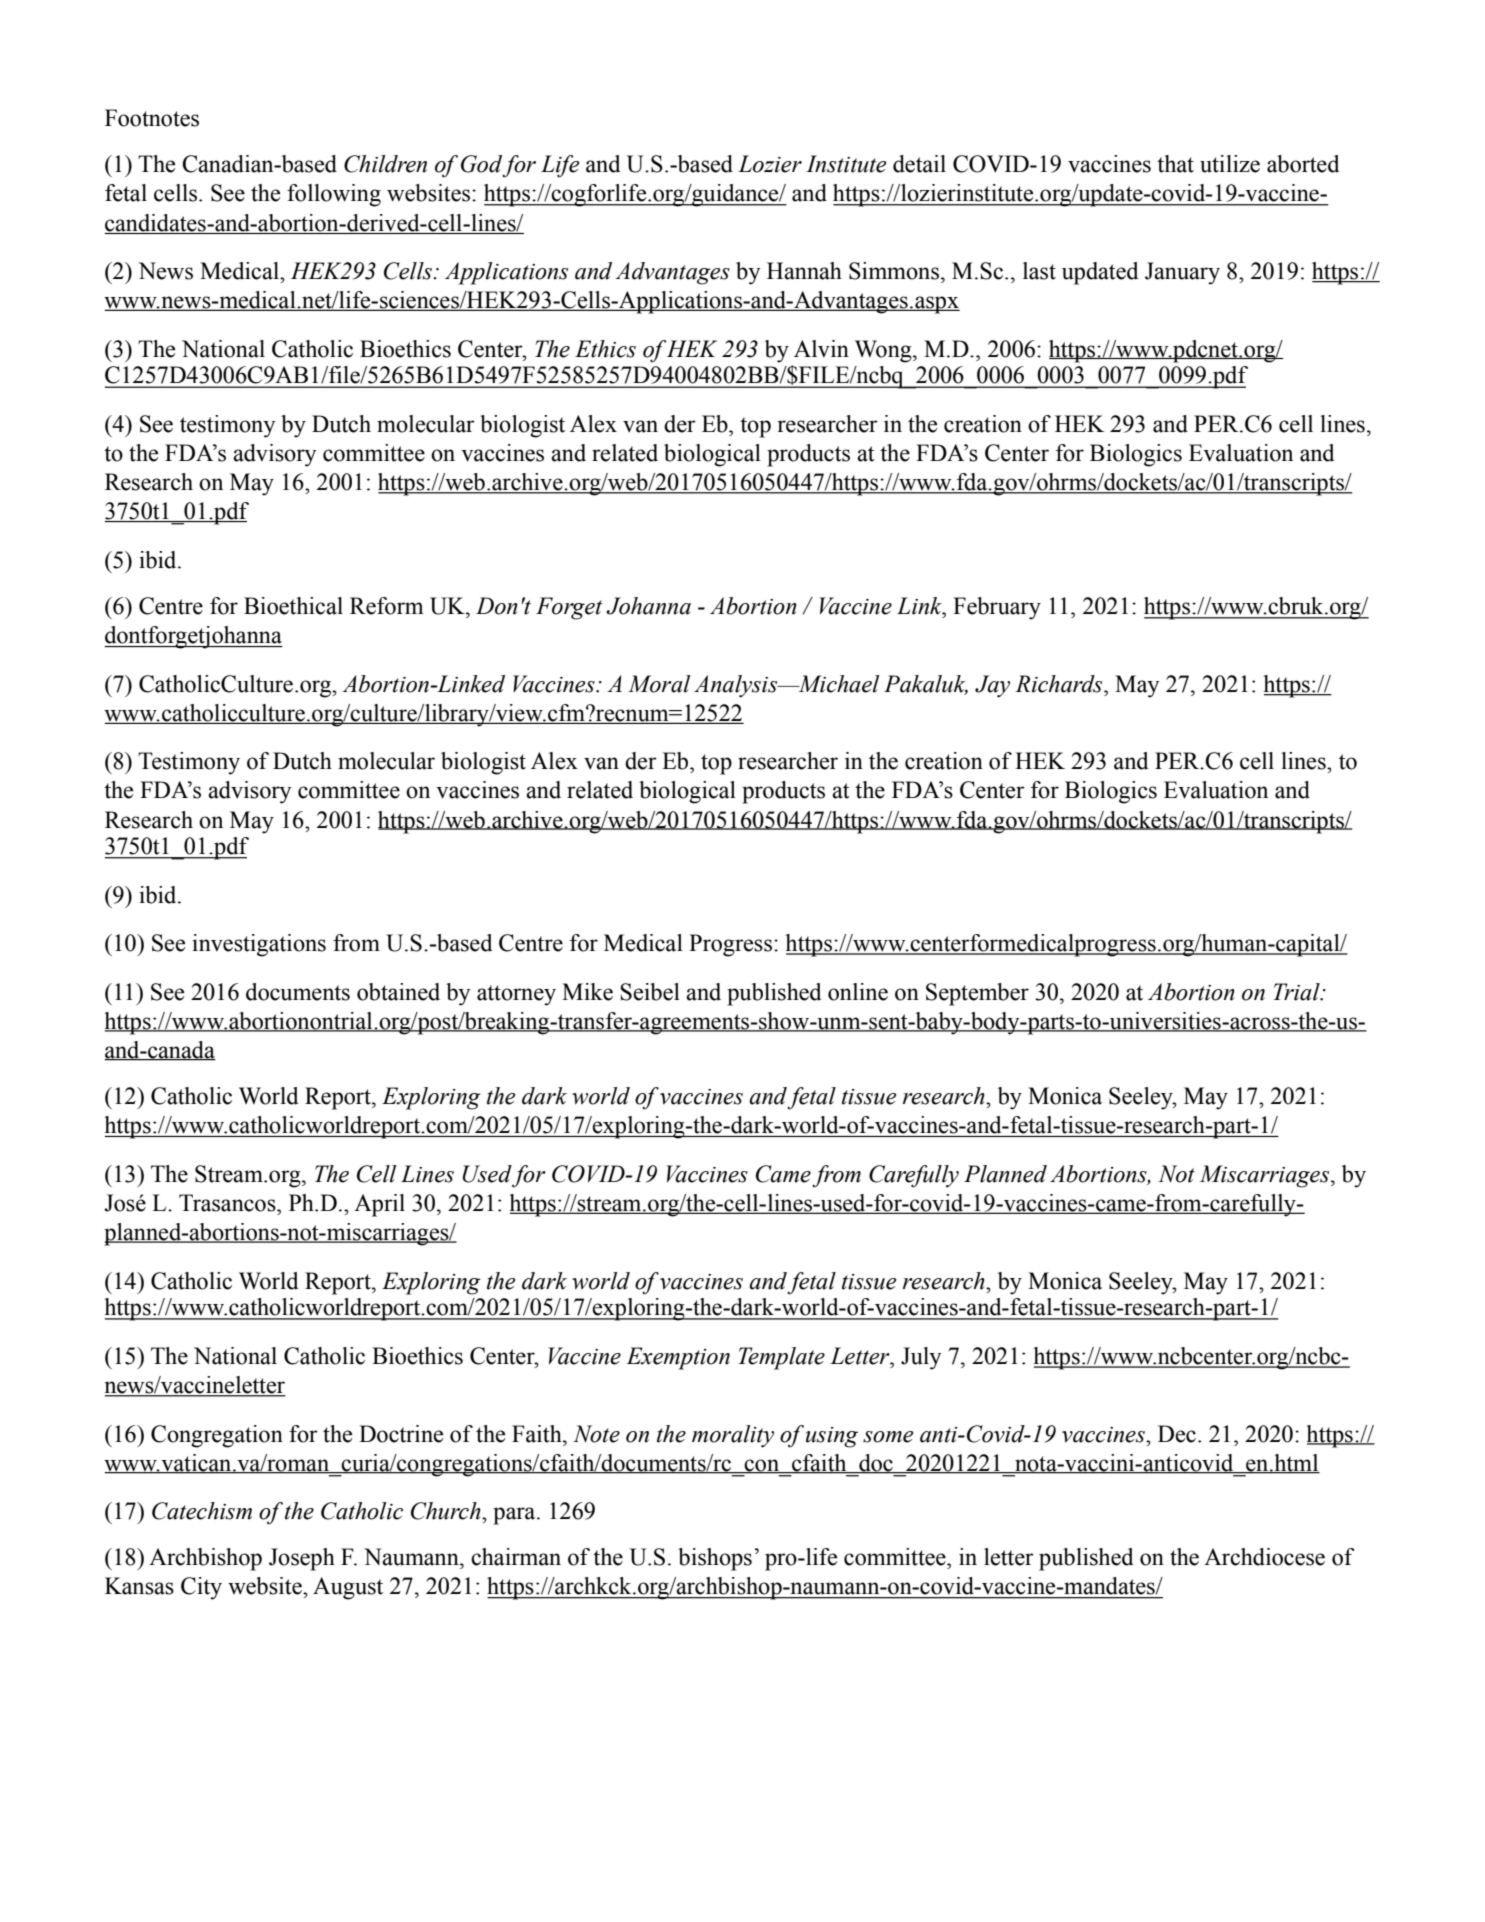  Describe the element at coordinates (334, 195) in the screenshot. I see `following` at that location.
